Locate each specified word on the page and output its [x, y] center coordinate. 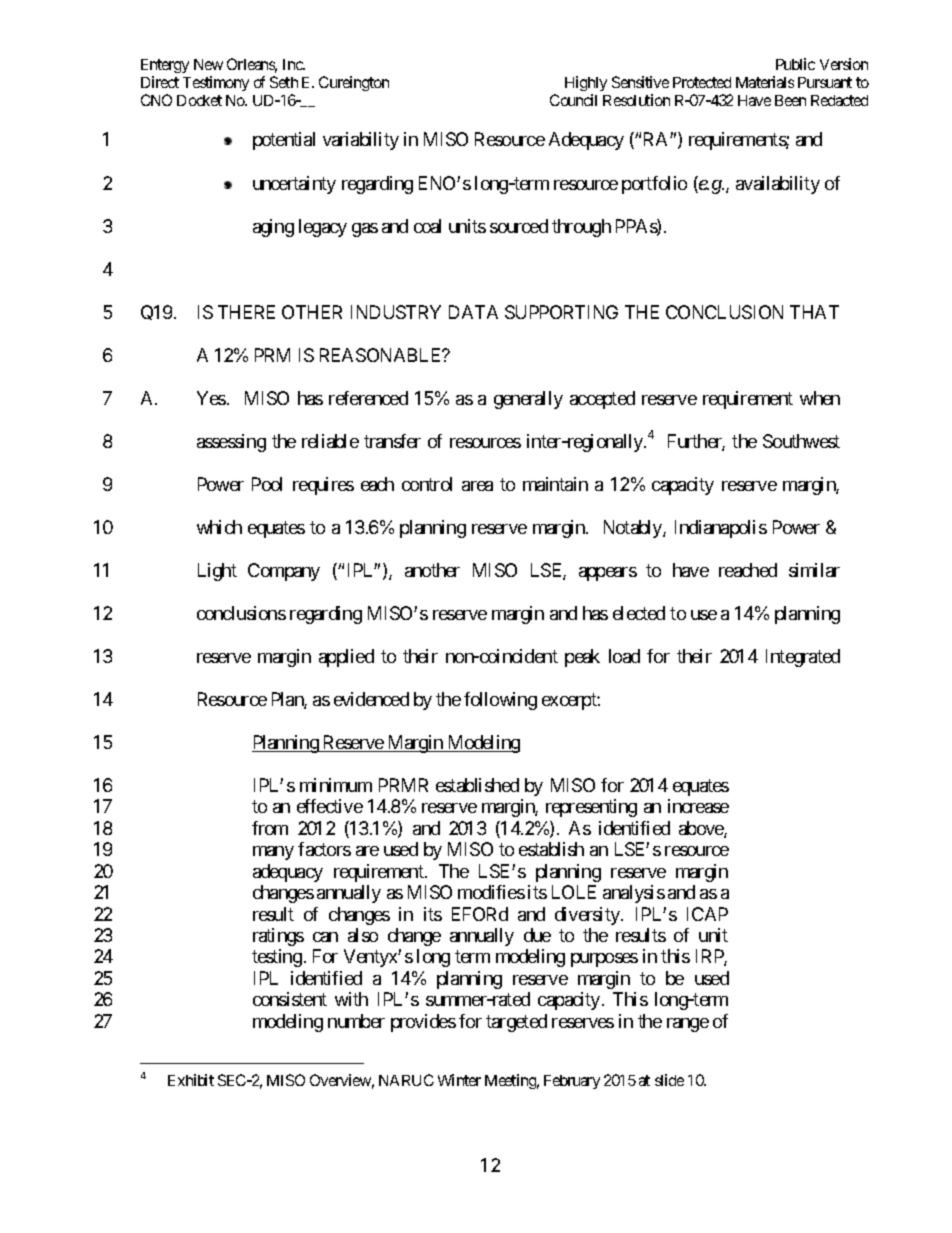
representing [591, 808]
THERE [246, 312]
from [270, 828]
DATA [473, 312]
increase [698, 806]
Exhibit [191, 1080]
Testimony [216, 83]
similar [814, 570]
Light [217, 572]
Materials [765, 82]
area [477, 486]
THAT [814, 312]
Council [573, 100]
